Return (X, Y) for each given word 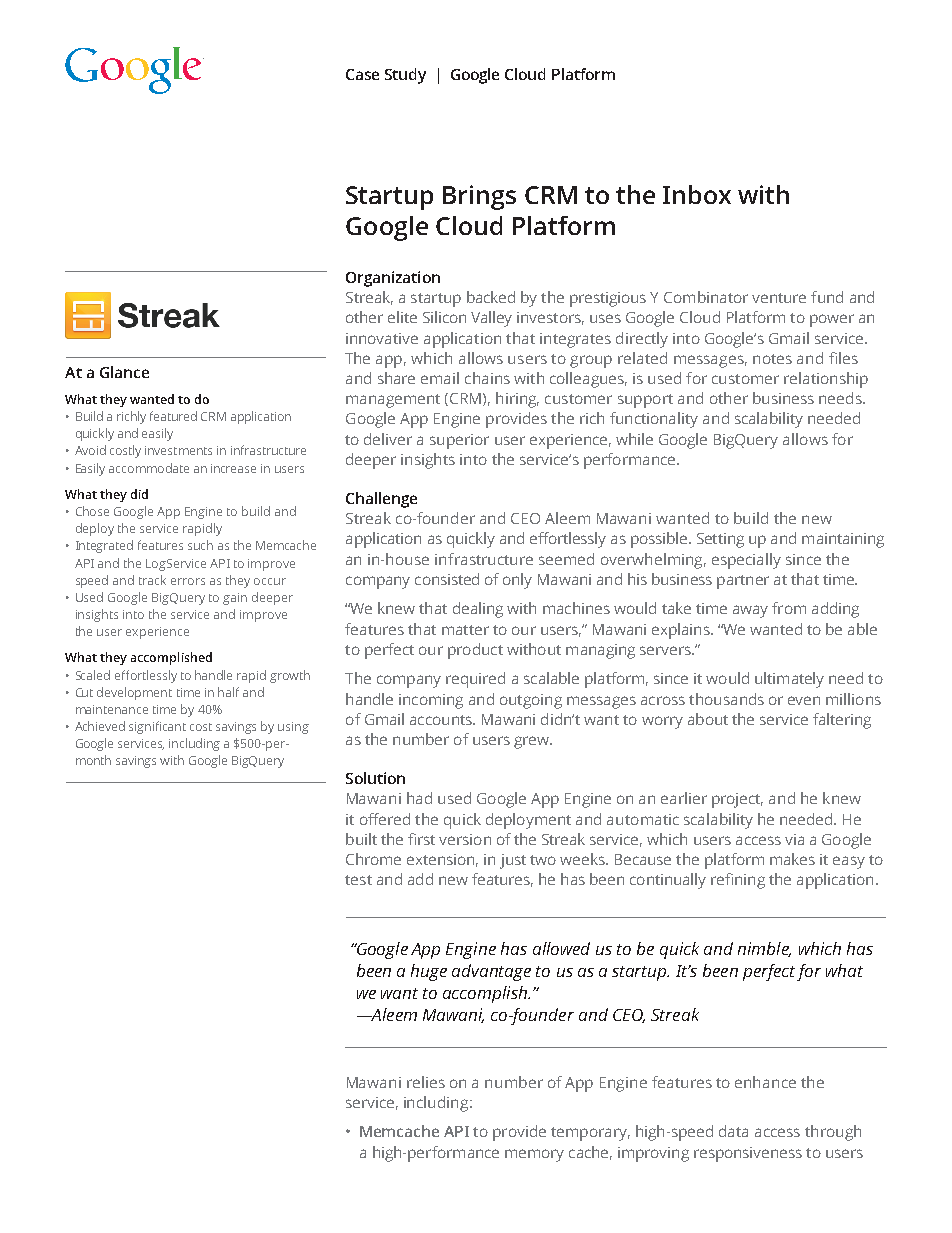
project (737, 800)
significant (157, 727)
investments (178, 450)
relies (426, 1082)
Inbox (697, 194)
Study (405, 76)
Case (362, 74)
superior (459, 441)
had (419, 798)
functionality (654, 420)
